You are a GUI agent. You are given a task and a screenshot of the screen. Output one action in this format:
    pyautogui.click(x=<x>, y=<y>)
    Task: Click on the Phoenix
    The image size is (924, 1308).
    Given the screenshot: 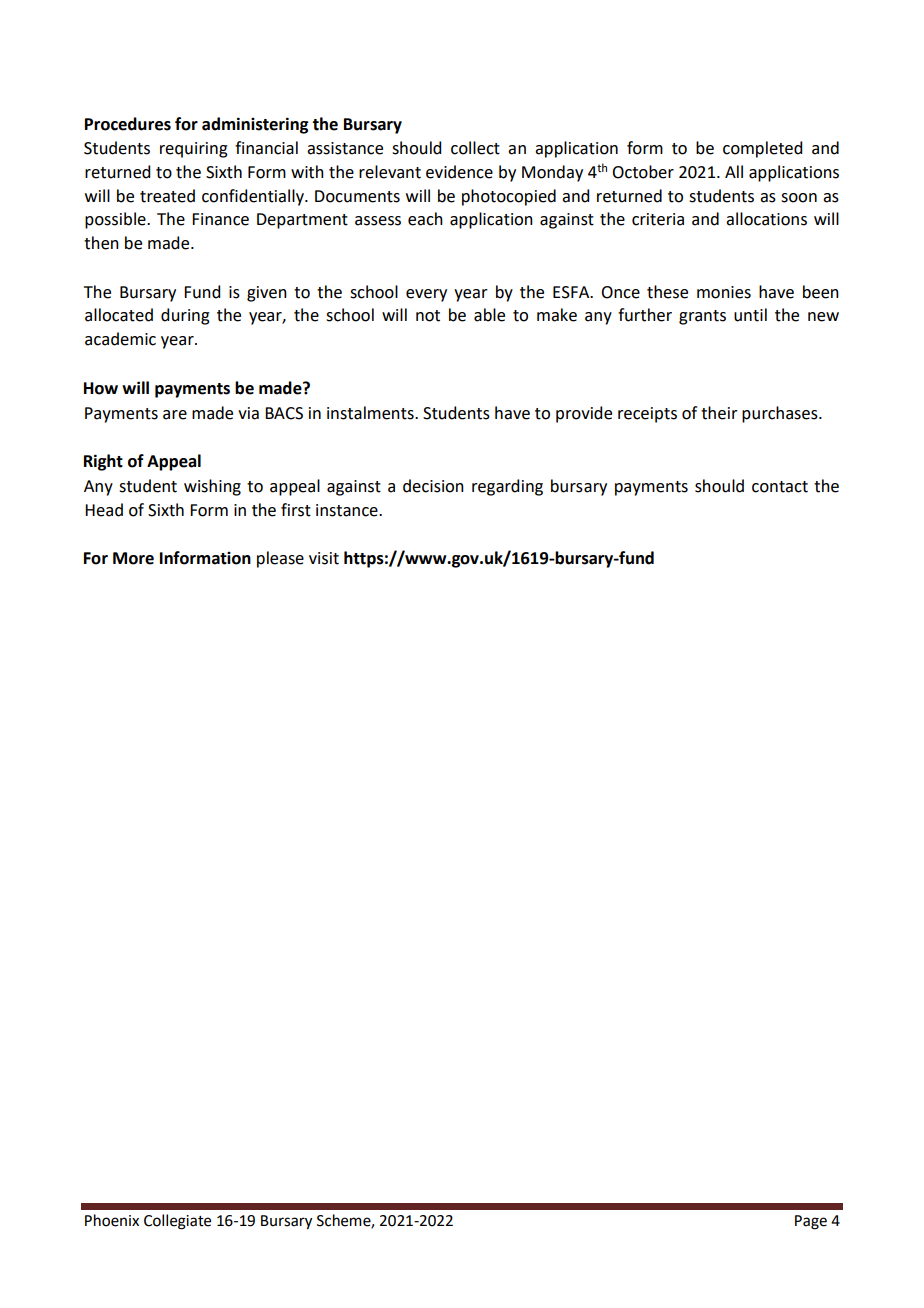 What is the action you would take?
    pyautogui.click(x=112, y=1220)
